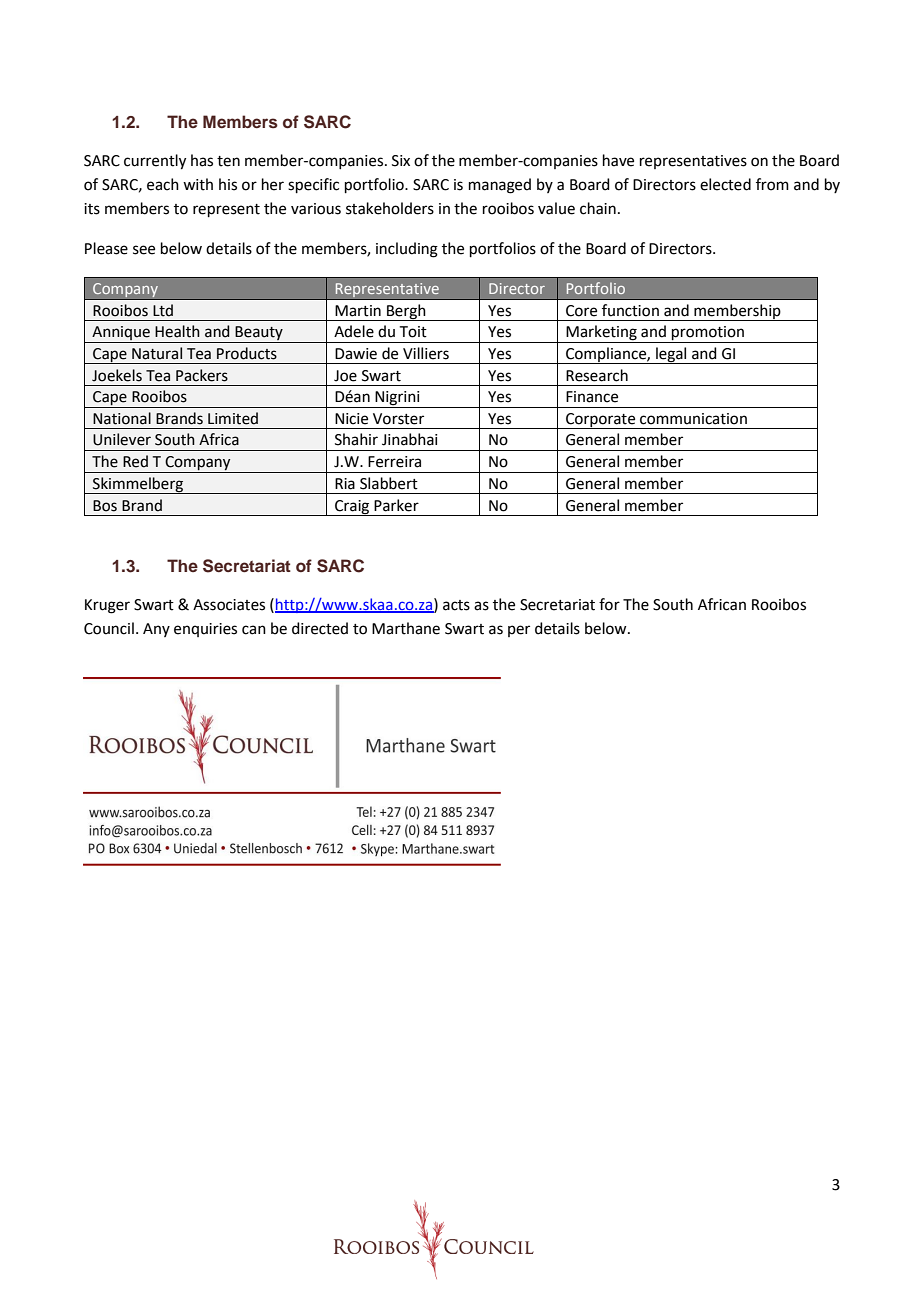 This screenshot has width=924, height=1308. What do you see at coordinates (413, 332) in the screenshot?
I see `Toit` at bounding box center [413, 332].
